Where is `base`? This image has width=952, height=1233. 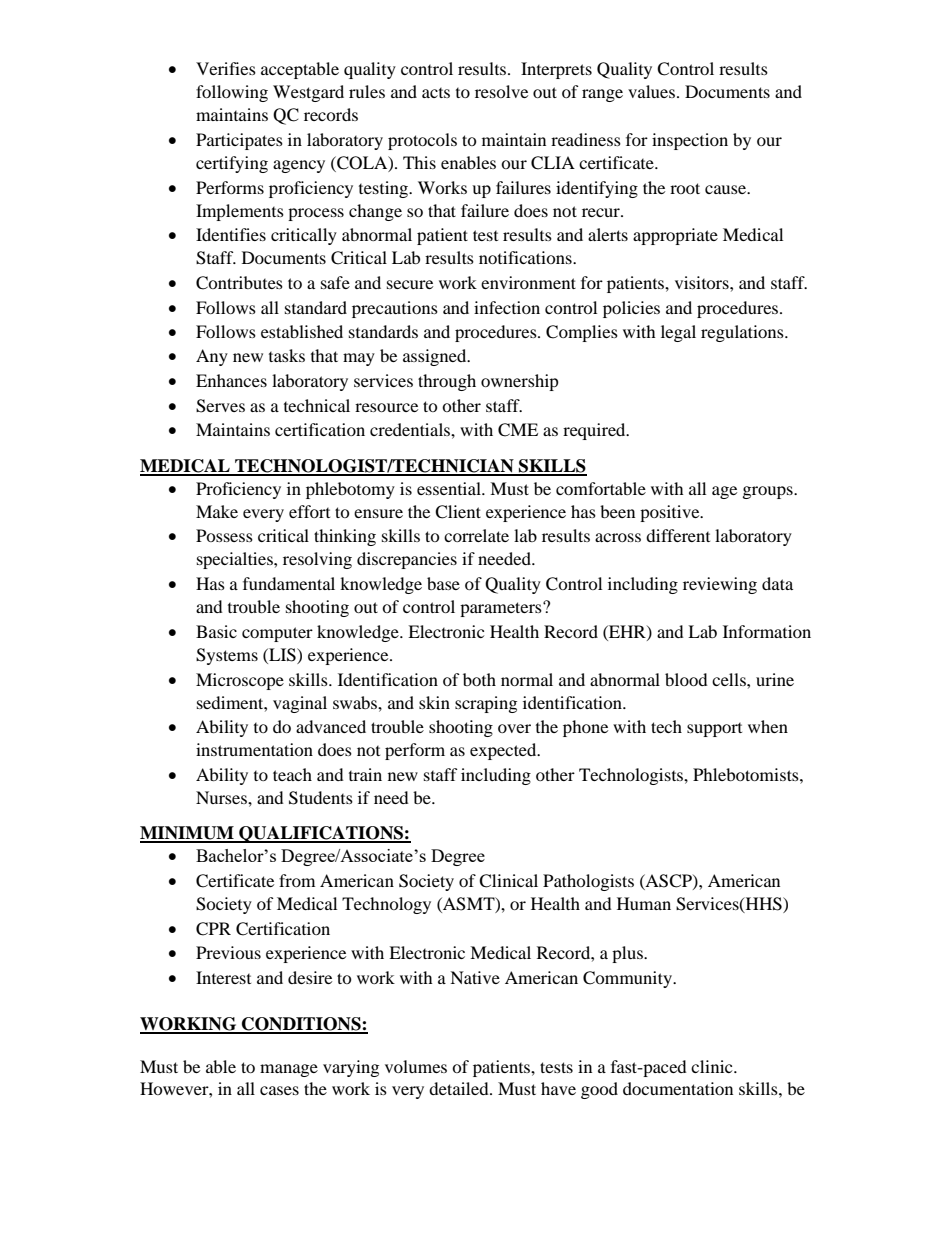
base is located at coordinates (443, 583).
